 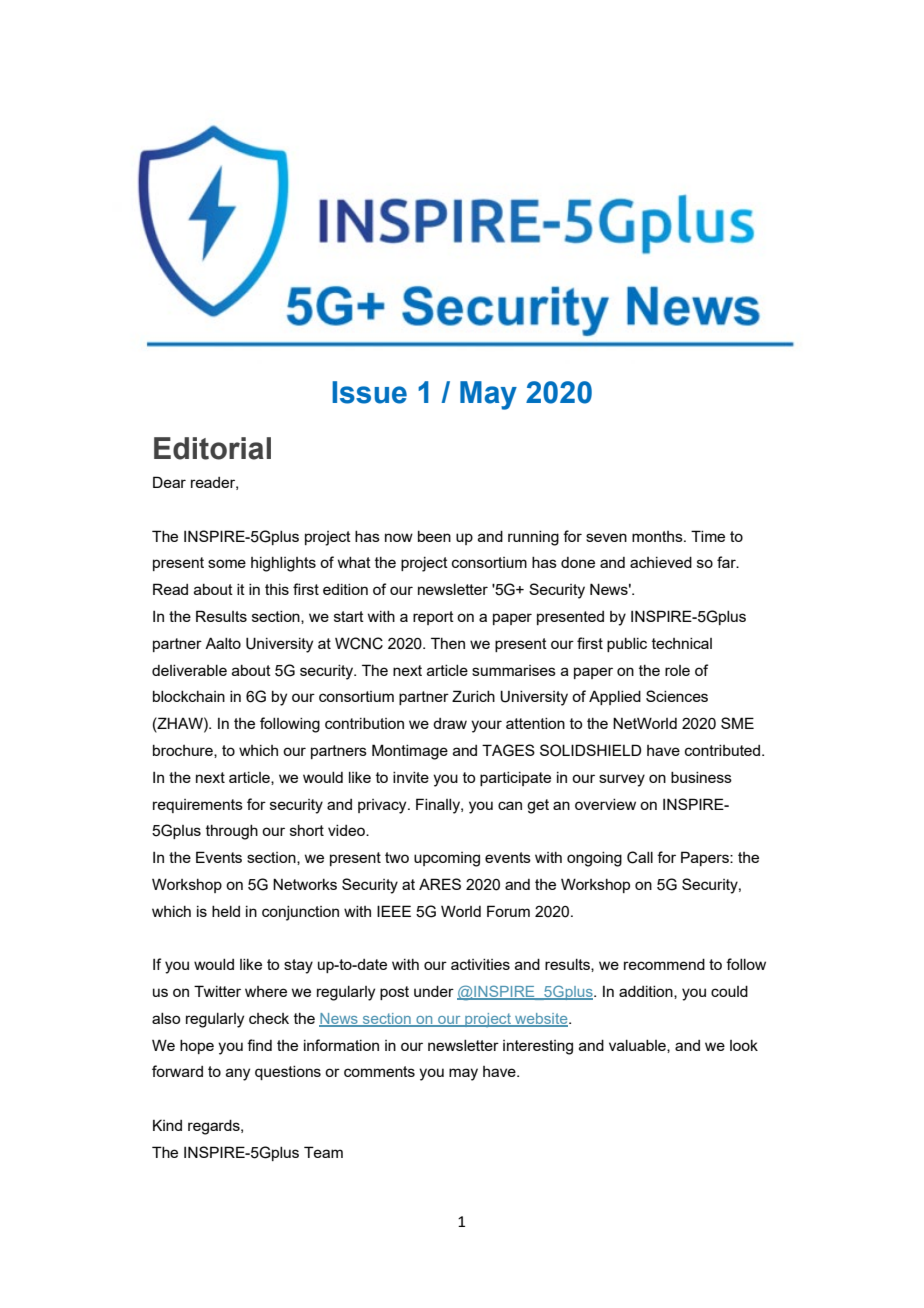 I want to click on comments, so click(x=379, y=1071).
